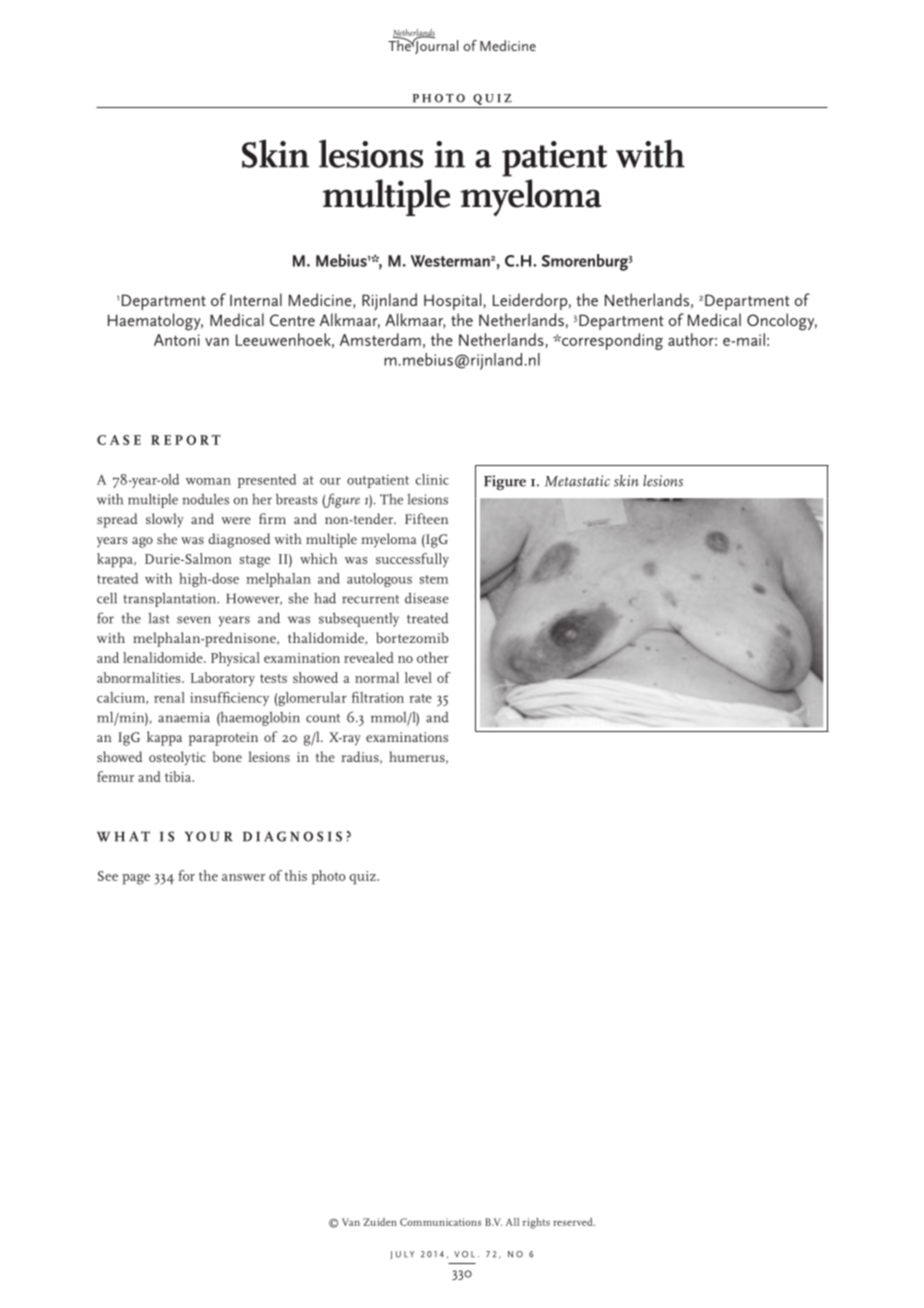 The width and height of the screenshot is (924, 1308). What do you see at coordinates (512, 1222) in the screenshot?
I see `All` at bounding box center [512, 1222].
